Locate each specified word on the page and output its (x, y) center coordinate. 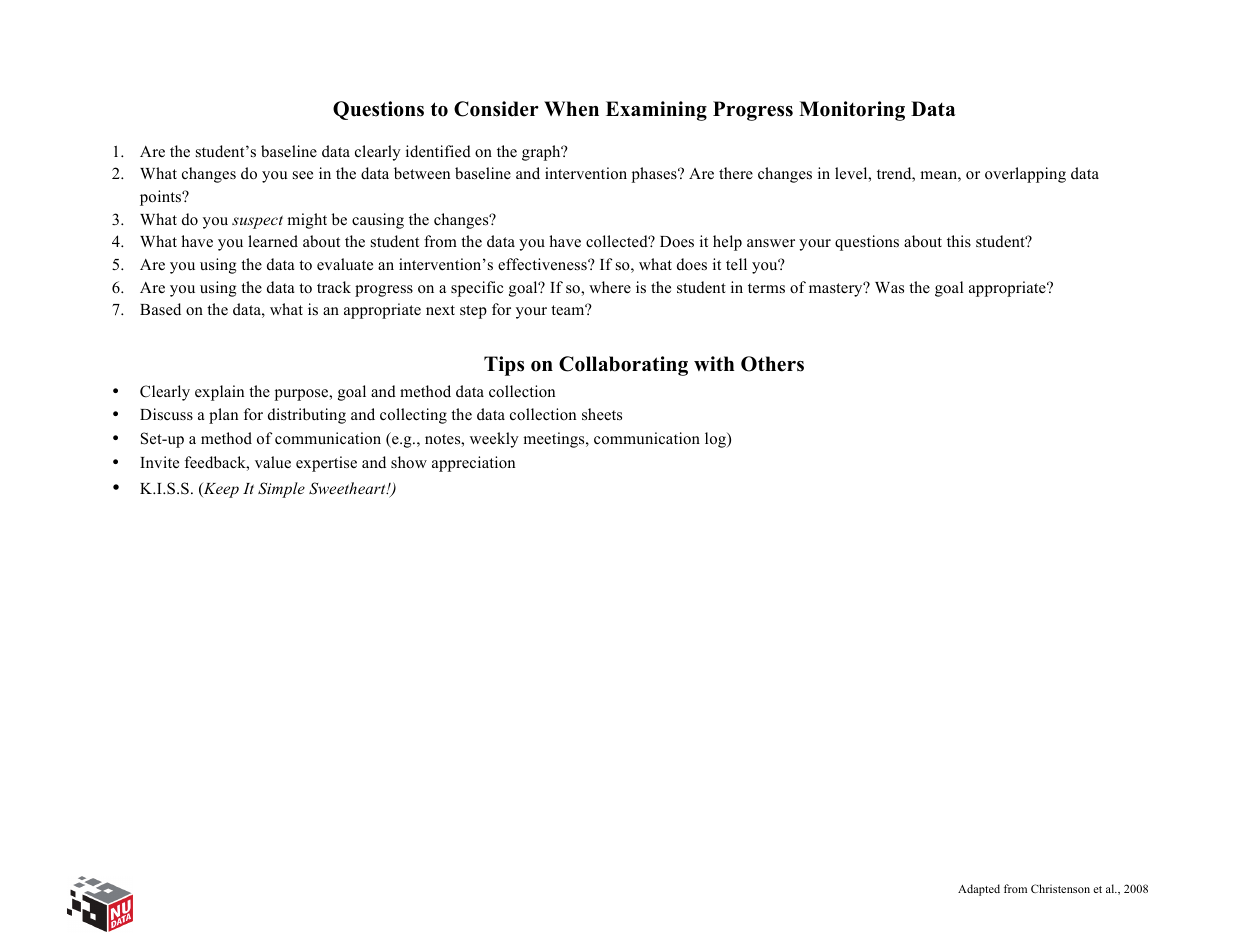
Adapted (979, 890)
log (716, 440)
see (303, 175)
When (571, 109)
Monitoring (852, 111)
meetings (555, 440)
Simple (281, 490)
